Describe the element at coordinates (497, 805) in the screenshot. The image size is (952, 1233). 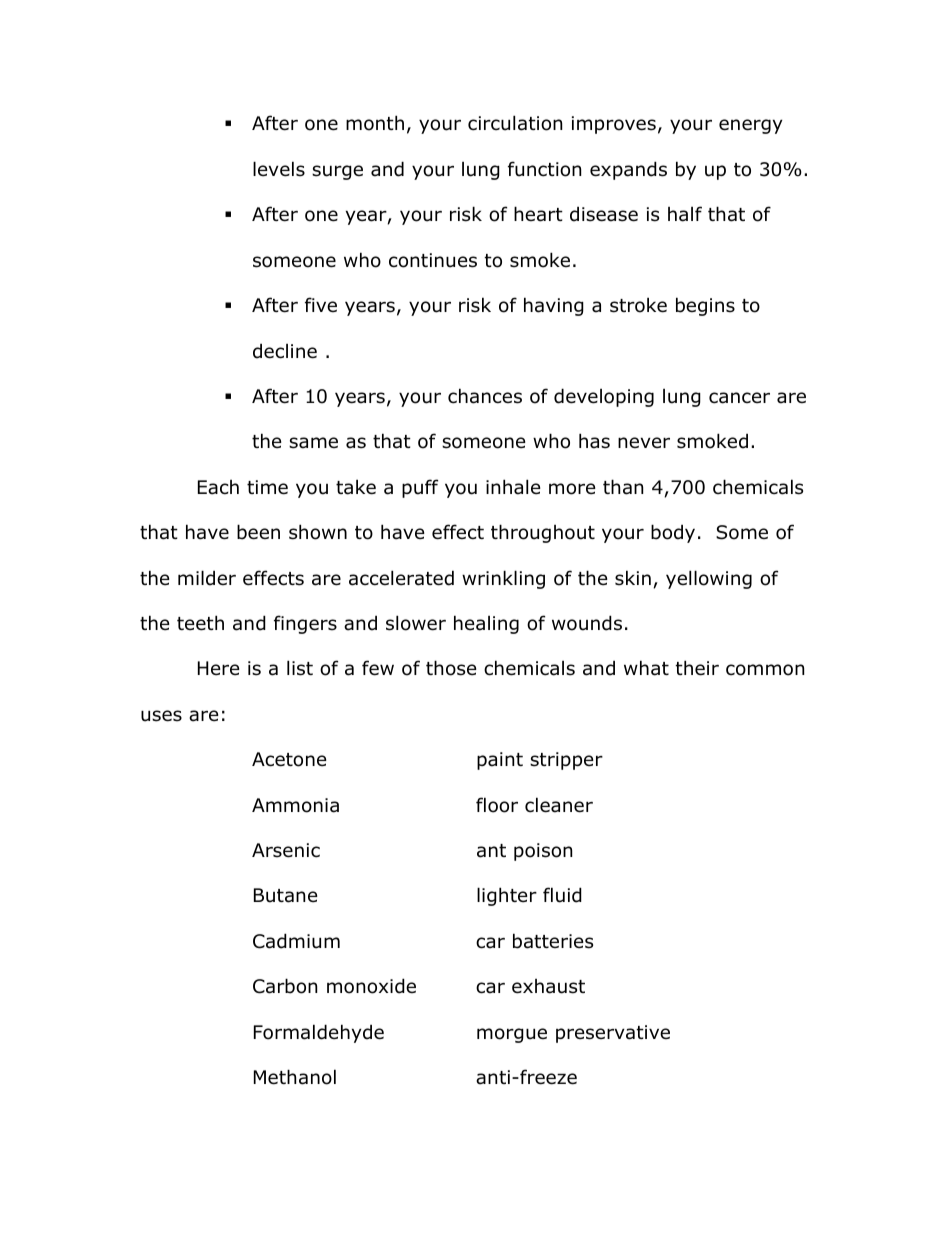
I see `floor` at that location.
